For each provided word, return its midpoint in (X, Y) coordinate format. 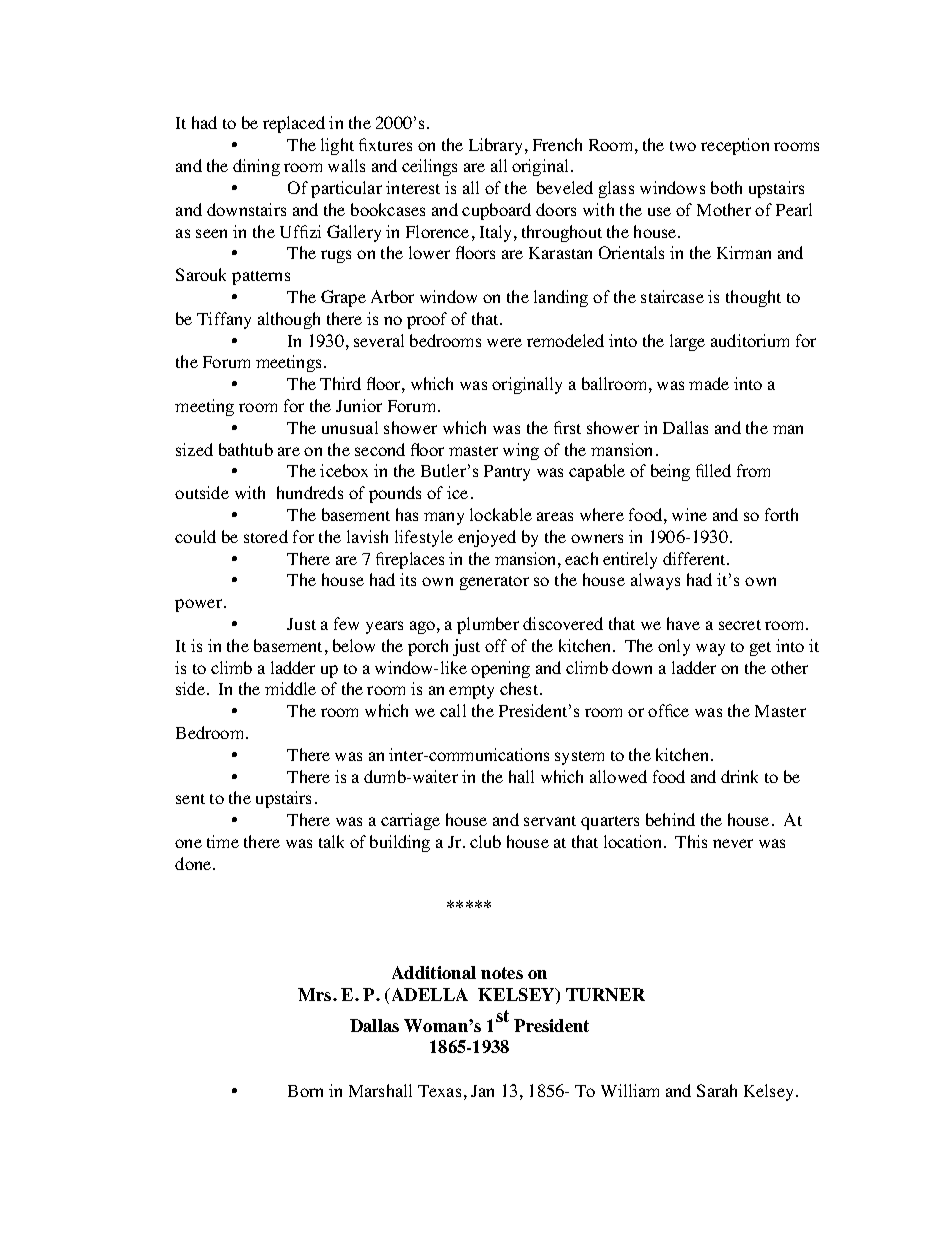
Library (495, 146)
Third (340, 383)
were (504, 342)
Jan (482, 1091)
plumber (488, 625)
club (485, 841)
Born (305, 1091)
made (709, 383)
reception (735, 146)
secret (740, 625)
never (733, 843)
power (200, 605)
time (223, 841)
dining (256, 167)
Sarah (717, 1090)
